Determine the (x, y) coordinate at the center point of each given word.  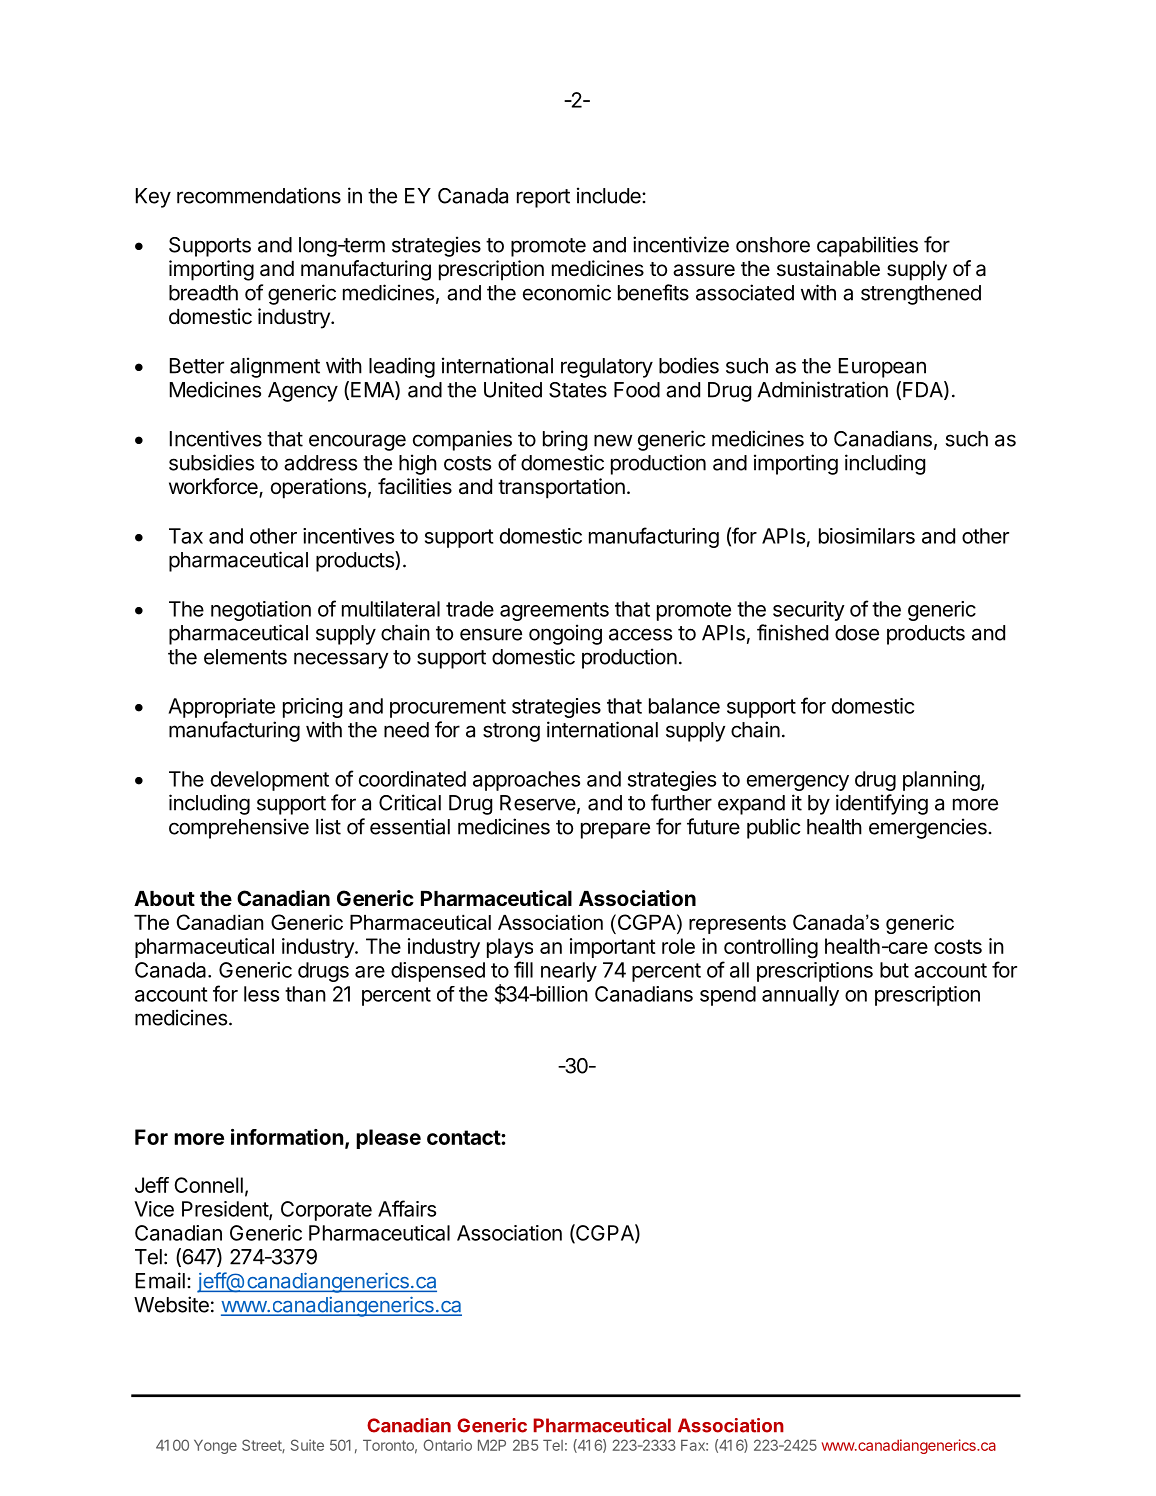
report (543, 198)
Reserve (538, 803)
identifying (882, 804)
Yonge (215, 1447)
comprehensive (239, 828)
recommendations (259, 195)
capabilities (867, 246)
